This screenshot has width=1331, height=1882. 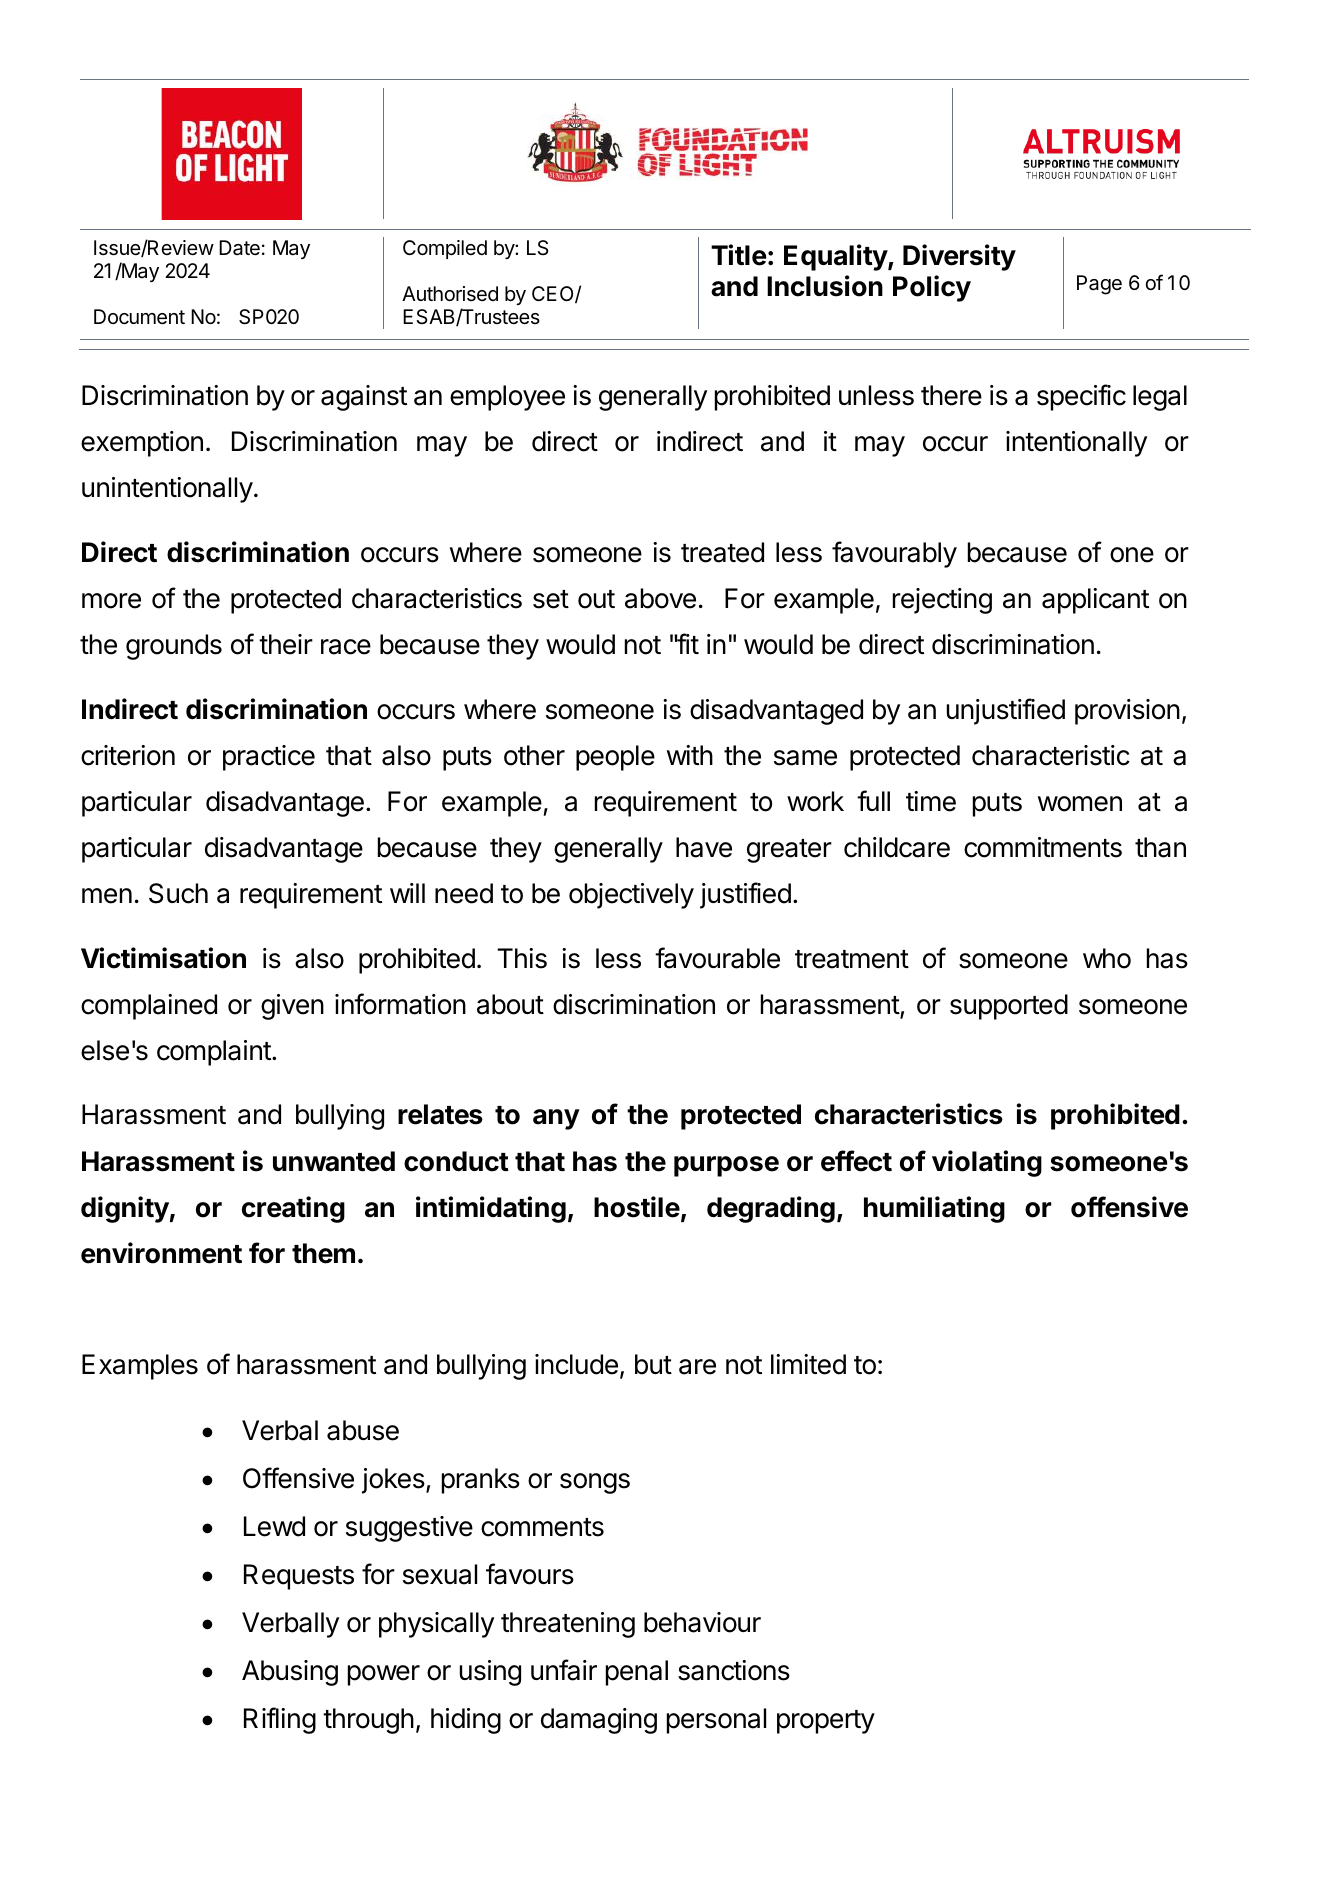 What do you see at coordinates (269, 758) in the screenshot?
I see `practice` at bounding box center [269, 758].
